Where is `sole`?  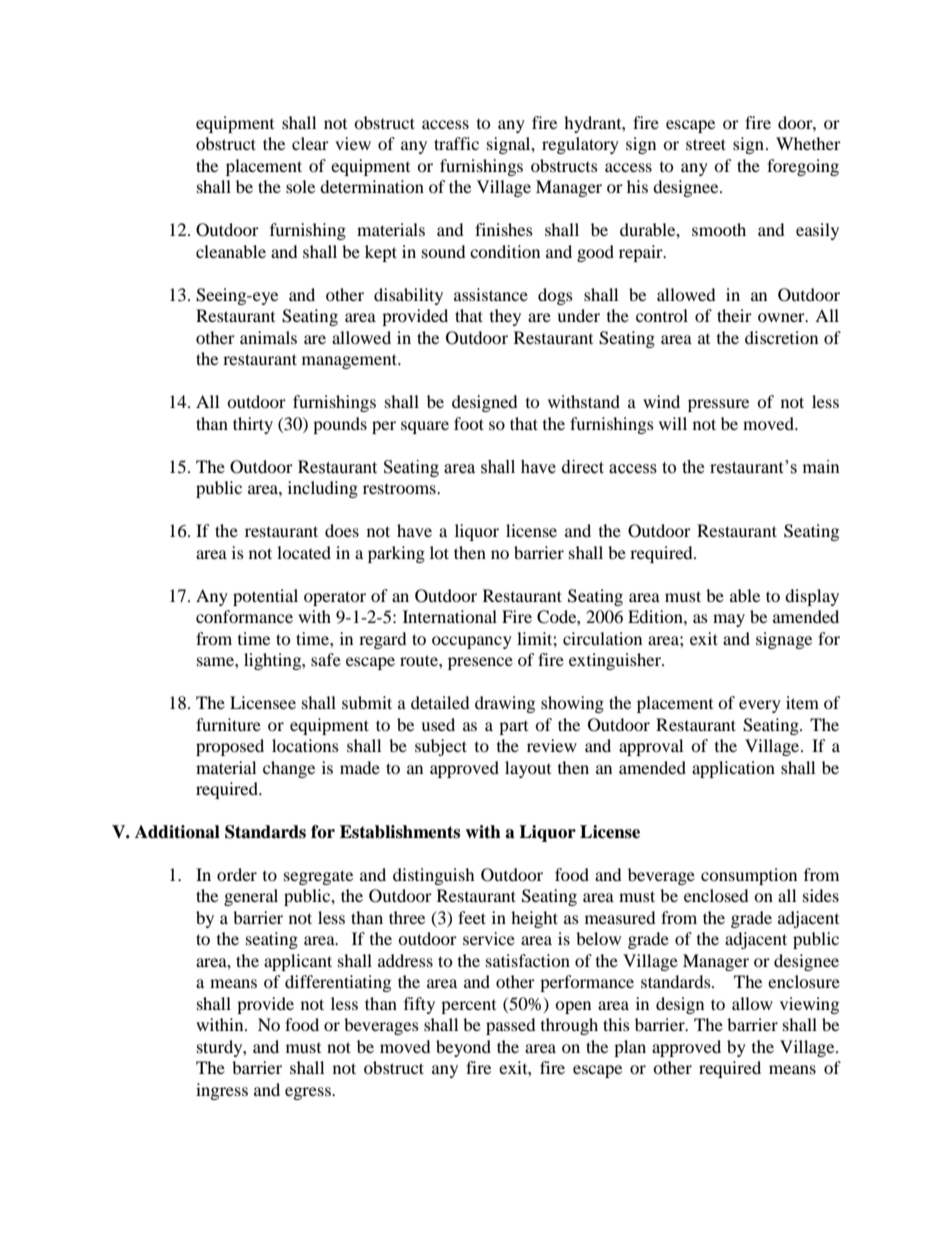 sole is located at coordinates (300, 186).
